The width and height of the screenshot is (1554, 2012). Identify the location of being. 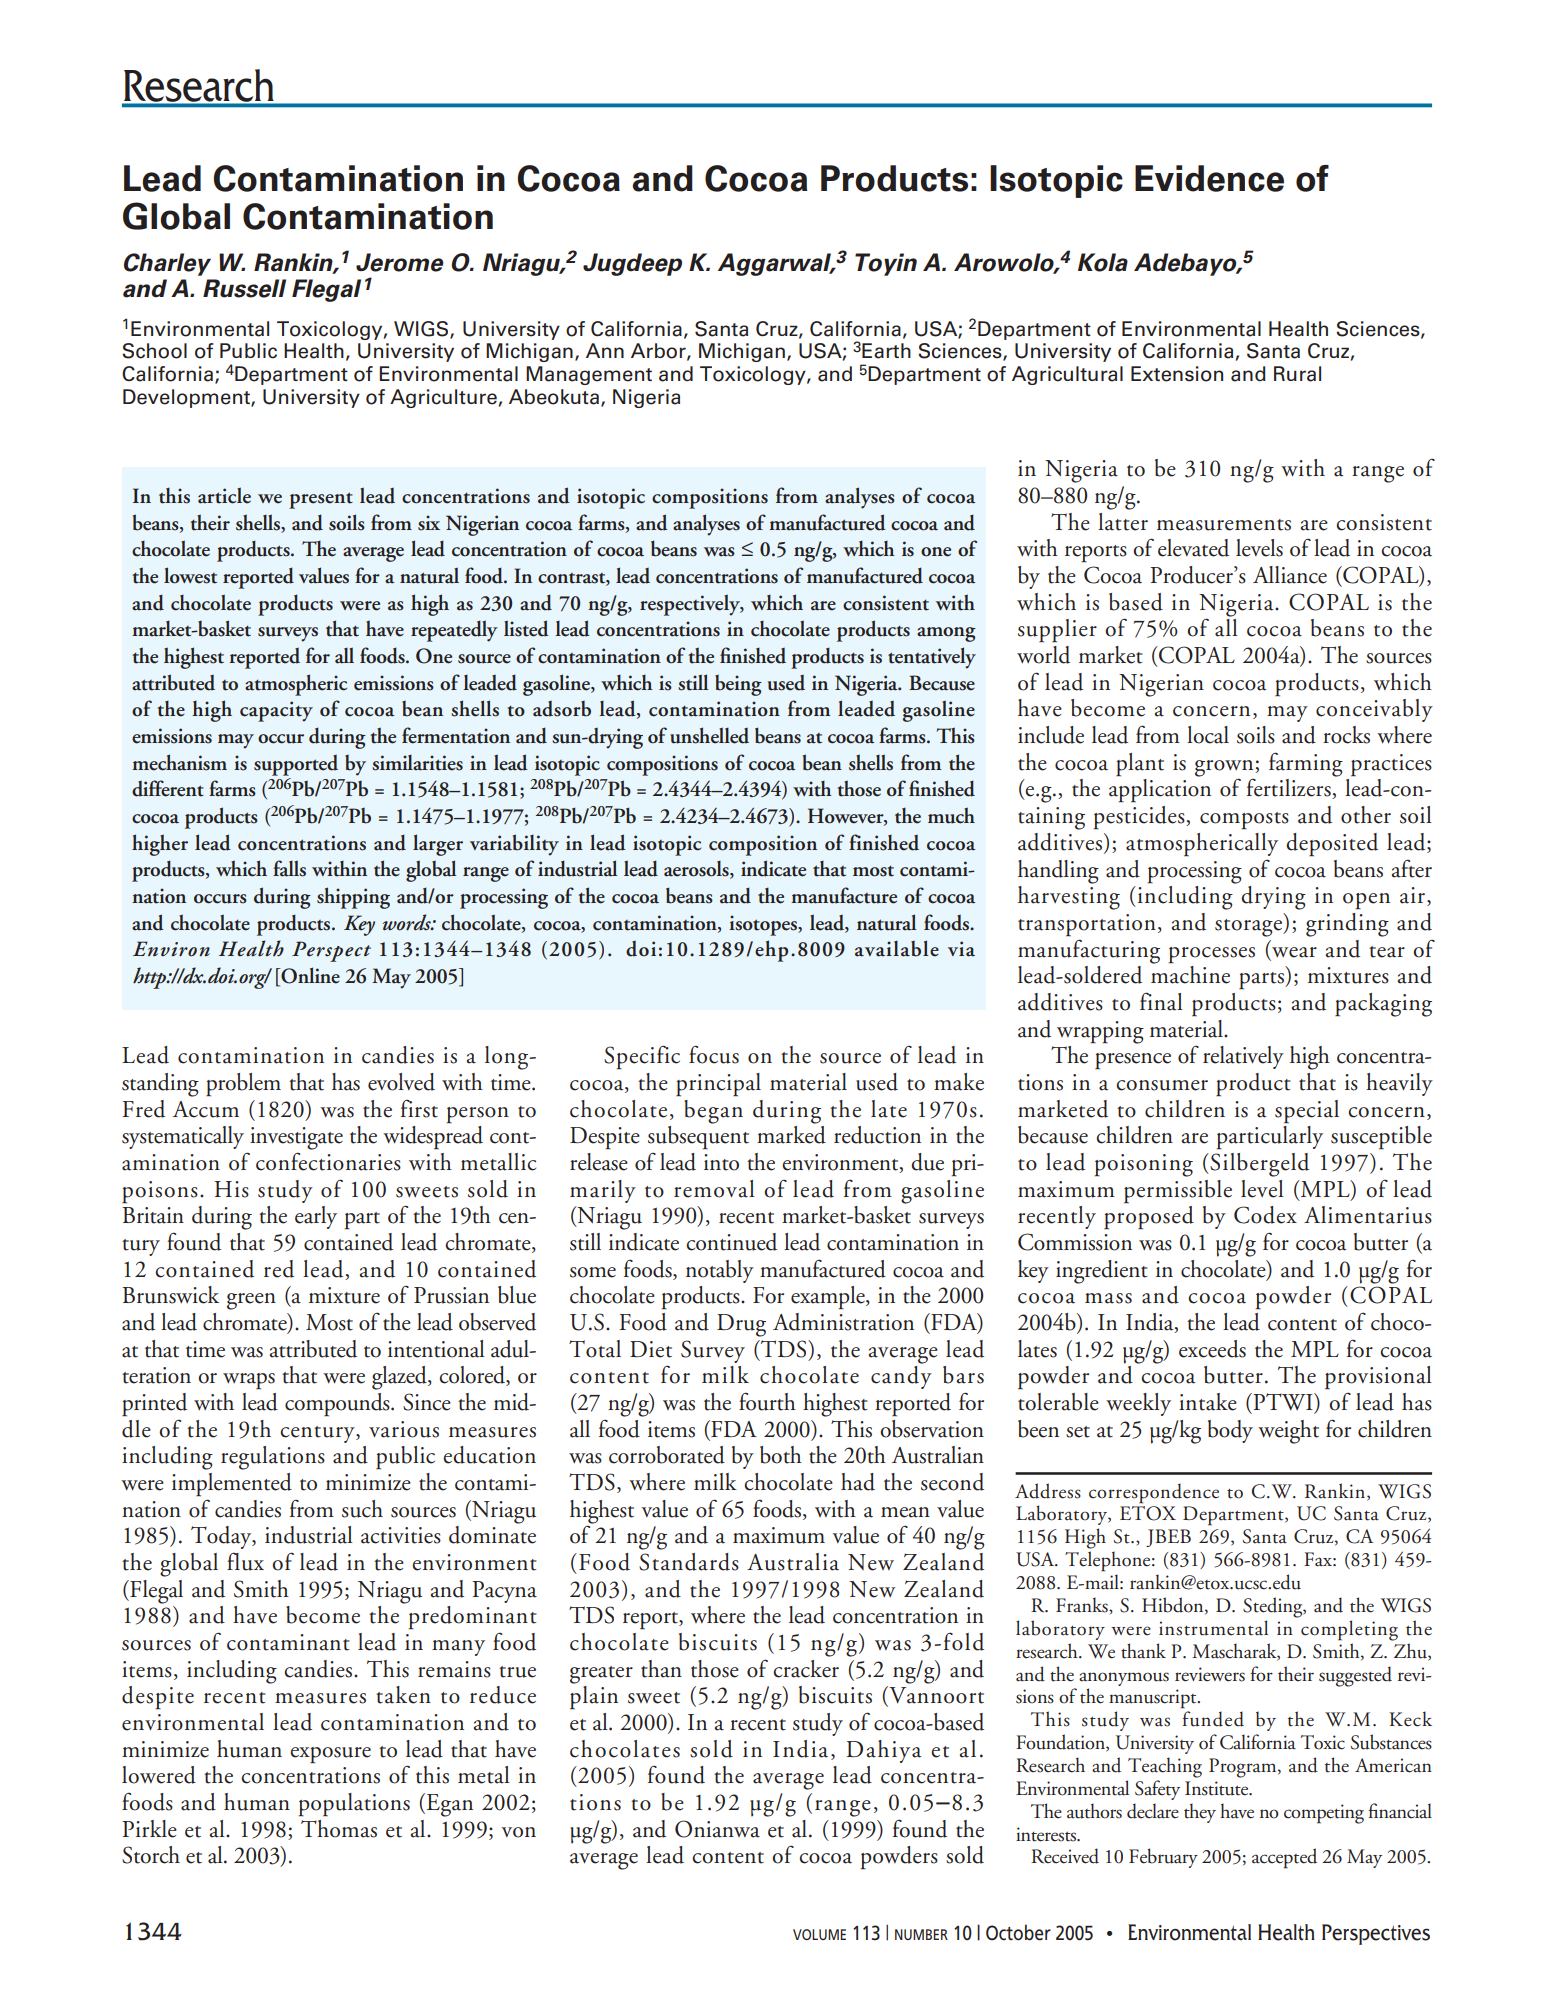
(738, 685).
